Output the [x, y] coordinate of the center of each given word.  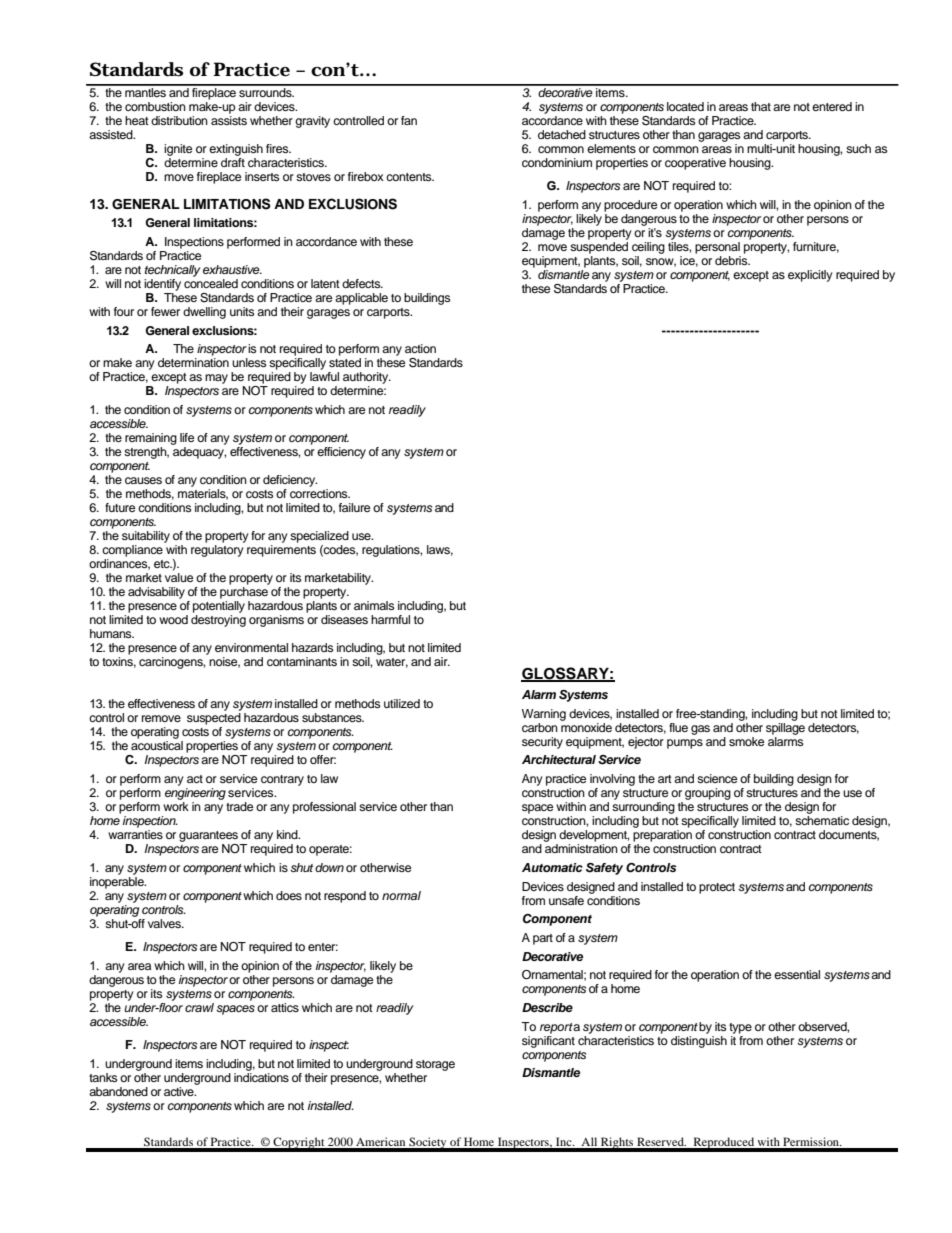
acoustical [157, 745]
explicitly [810, 276]
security [542, 743]
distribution [179, 120]
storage [435, 1065]
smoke [746, 741]
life [187, 437]
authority [367, 379]
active [180, 1091]
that [761, 106]
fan [409, 120]
